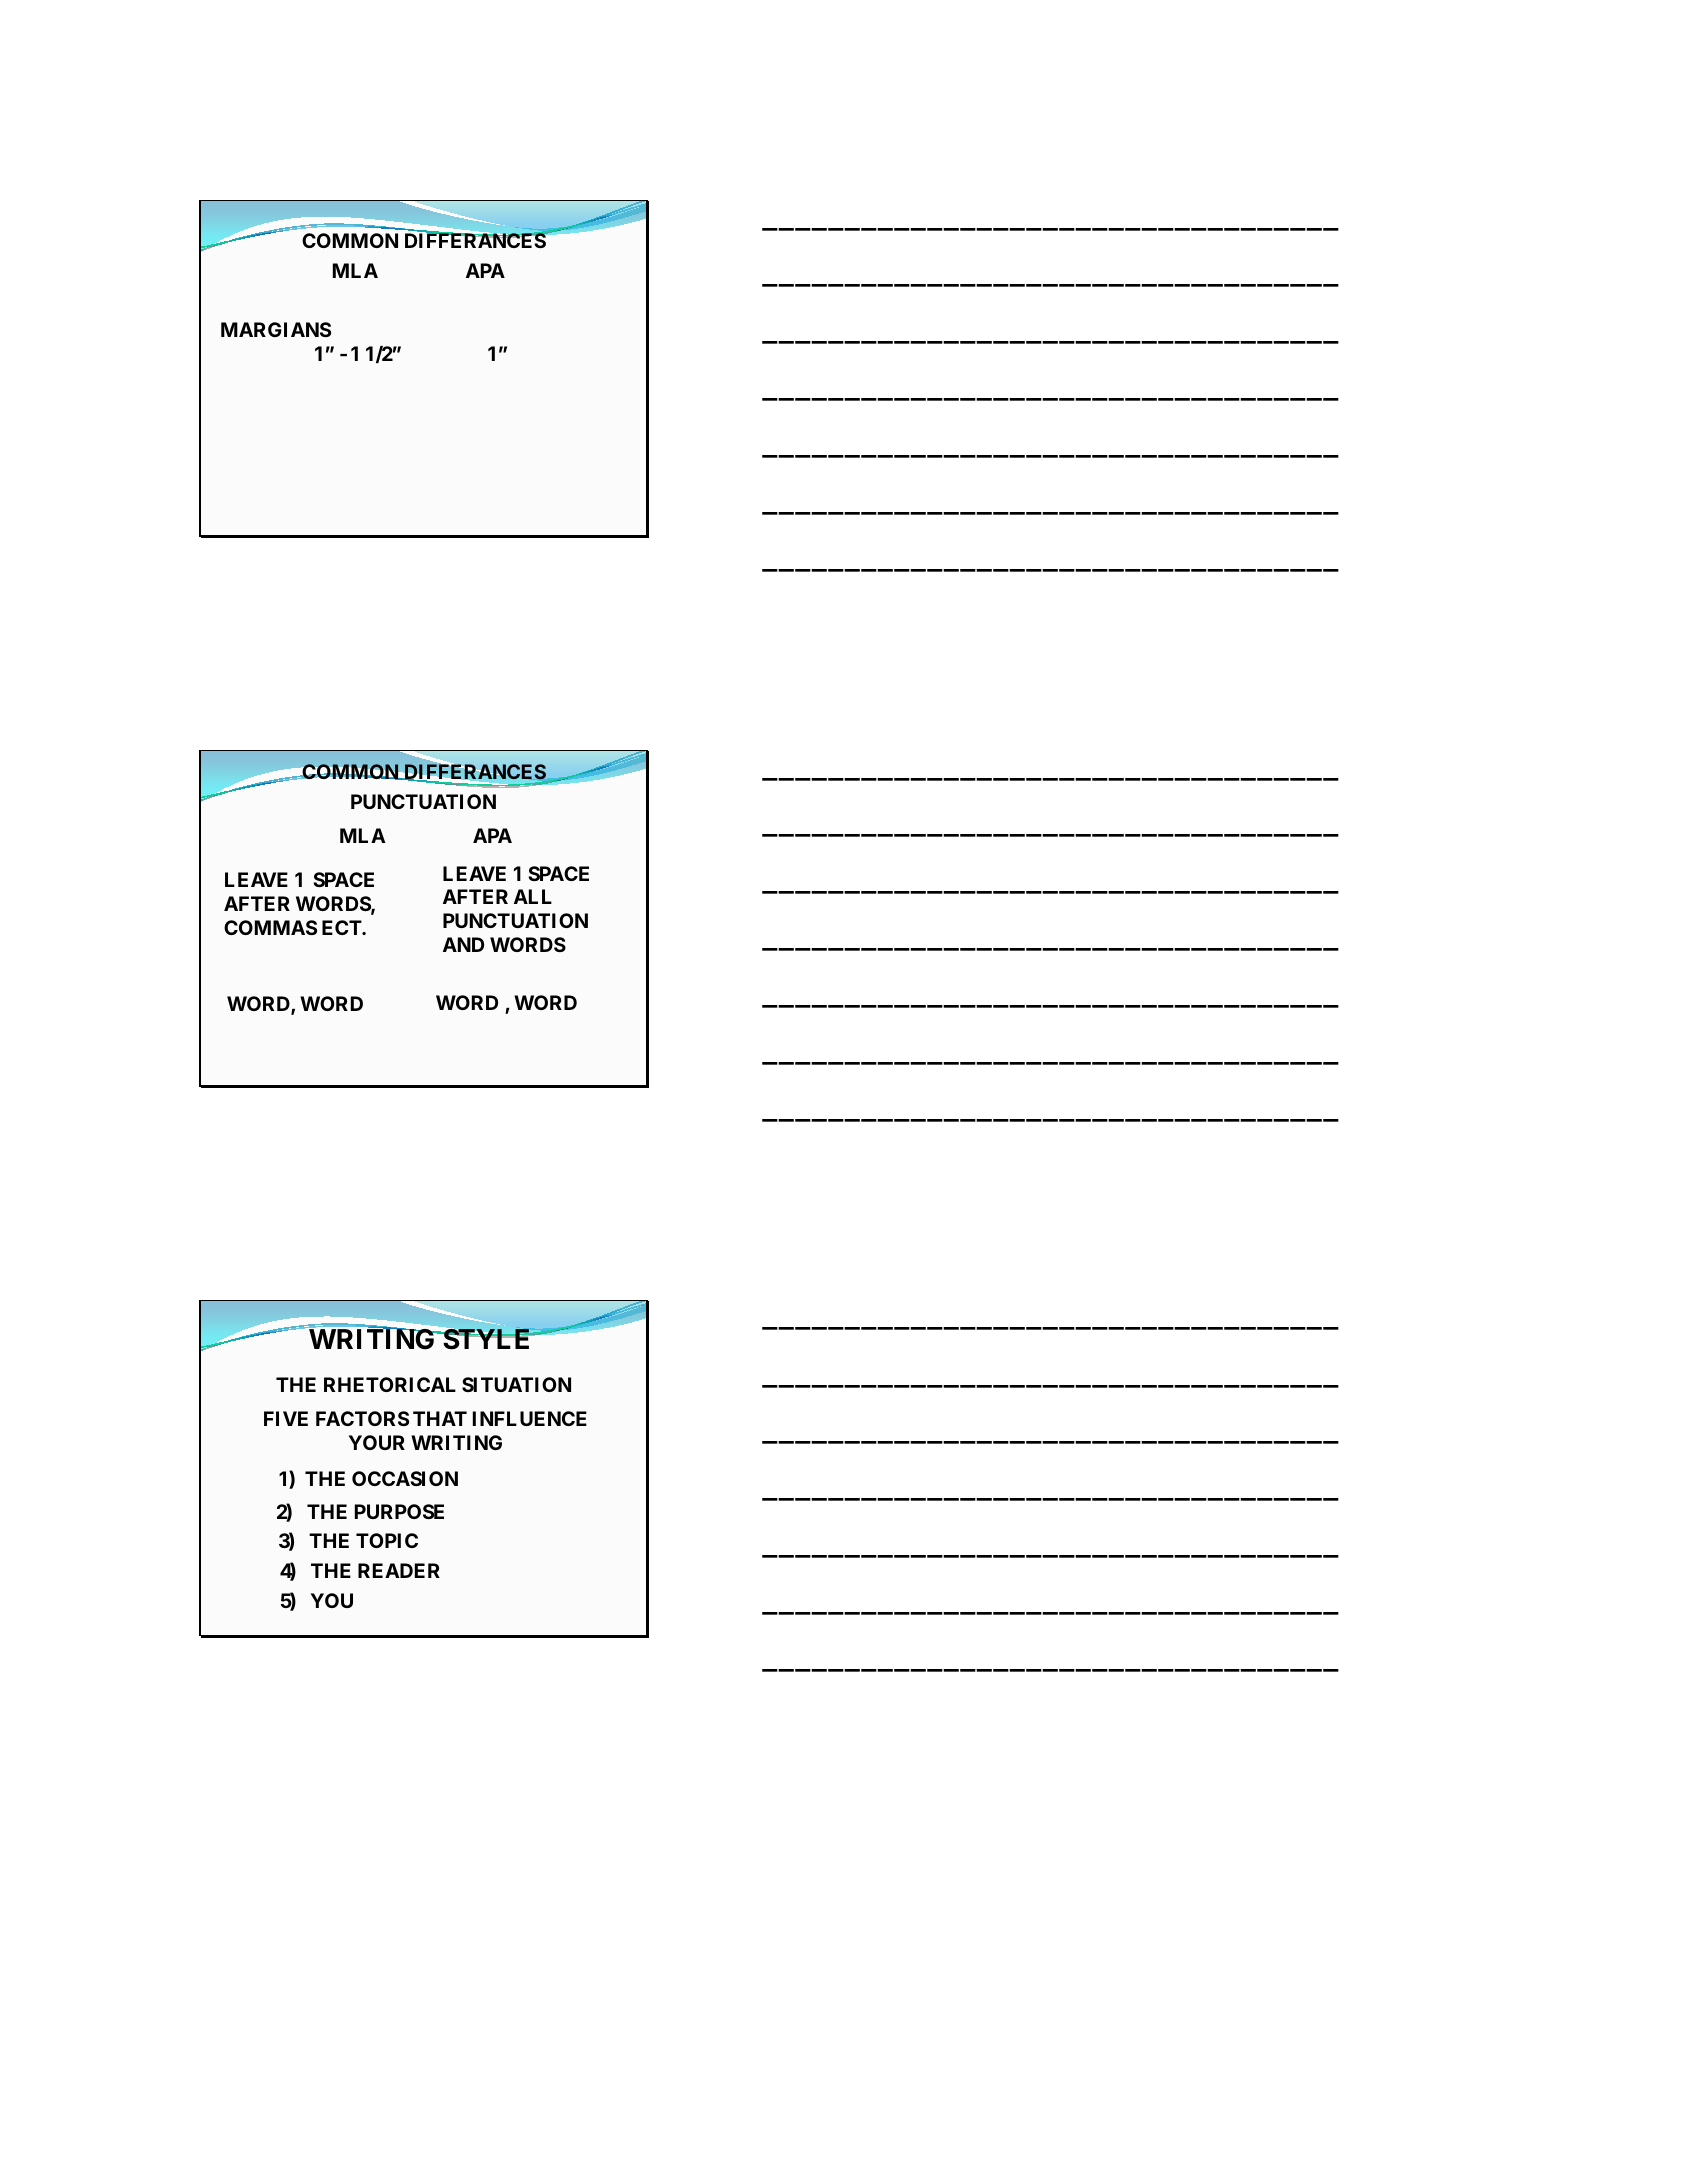  Describe the element at coordinates (533, 896) in the screenshot. I see `ALL` at that location.
